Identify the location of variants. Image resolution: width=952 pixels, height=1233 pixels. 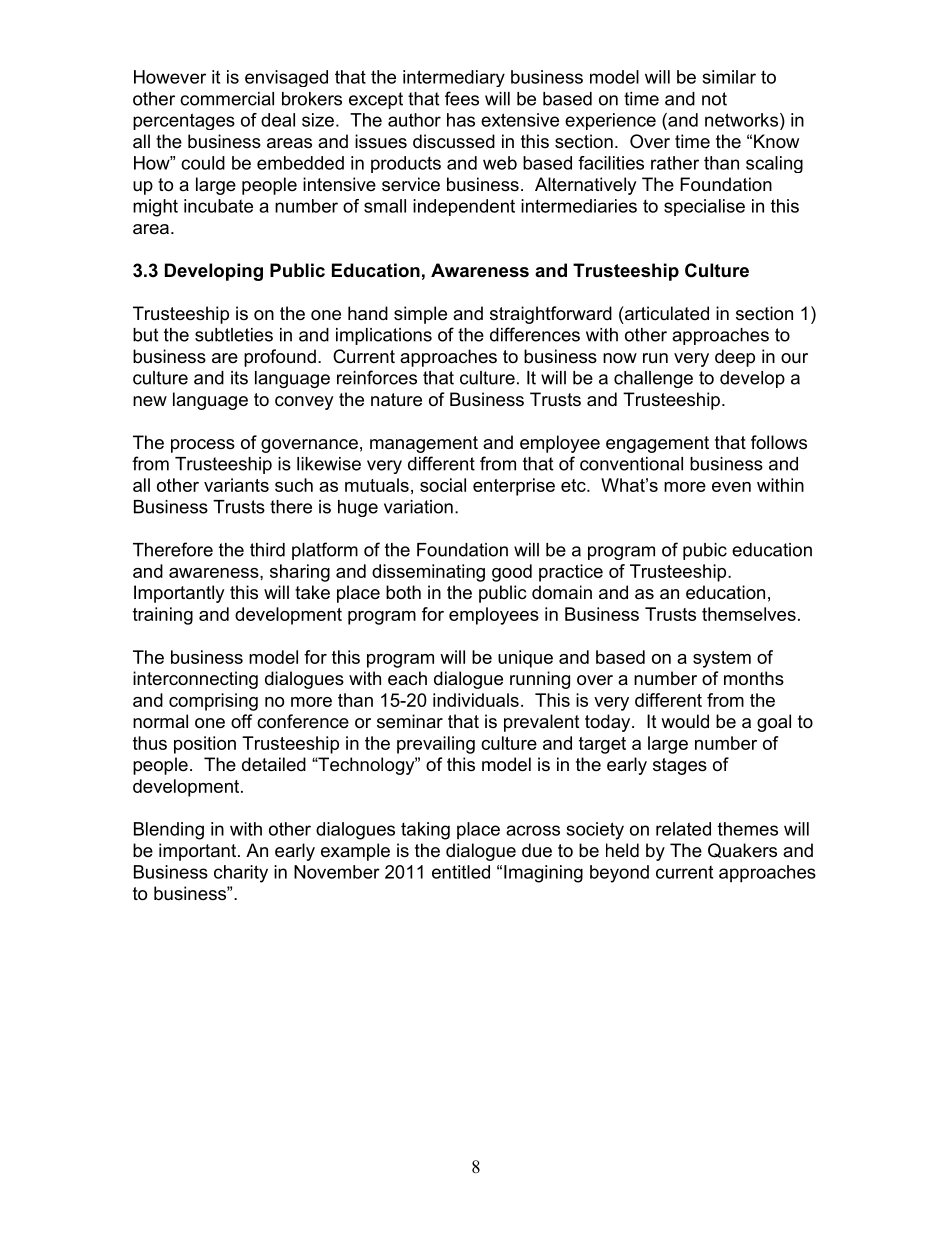
(236, 485).
